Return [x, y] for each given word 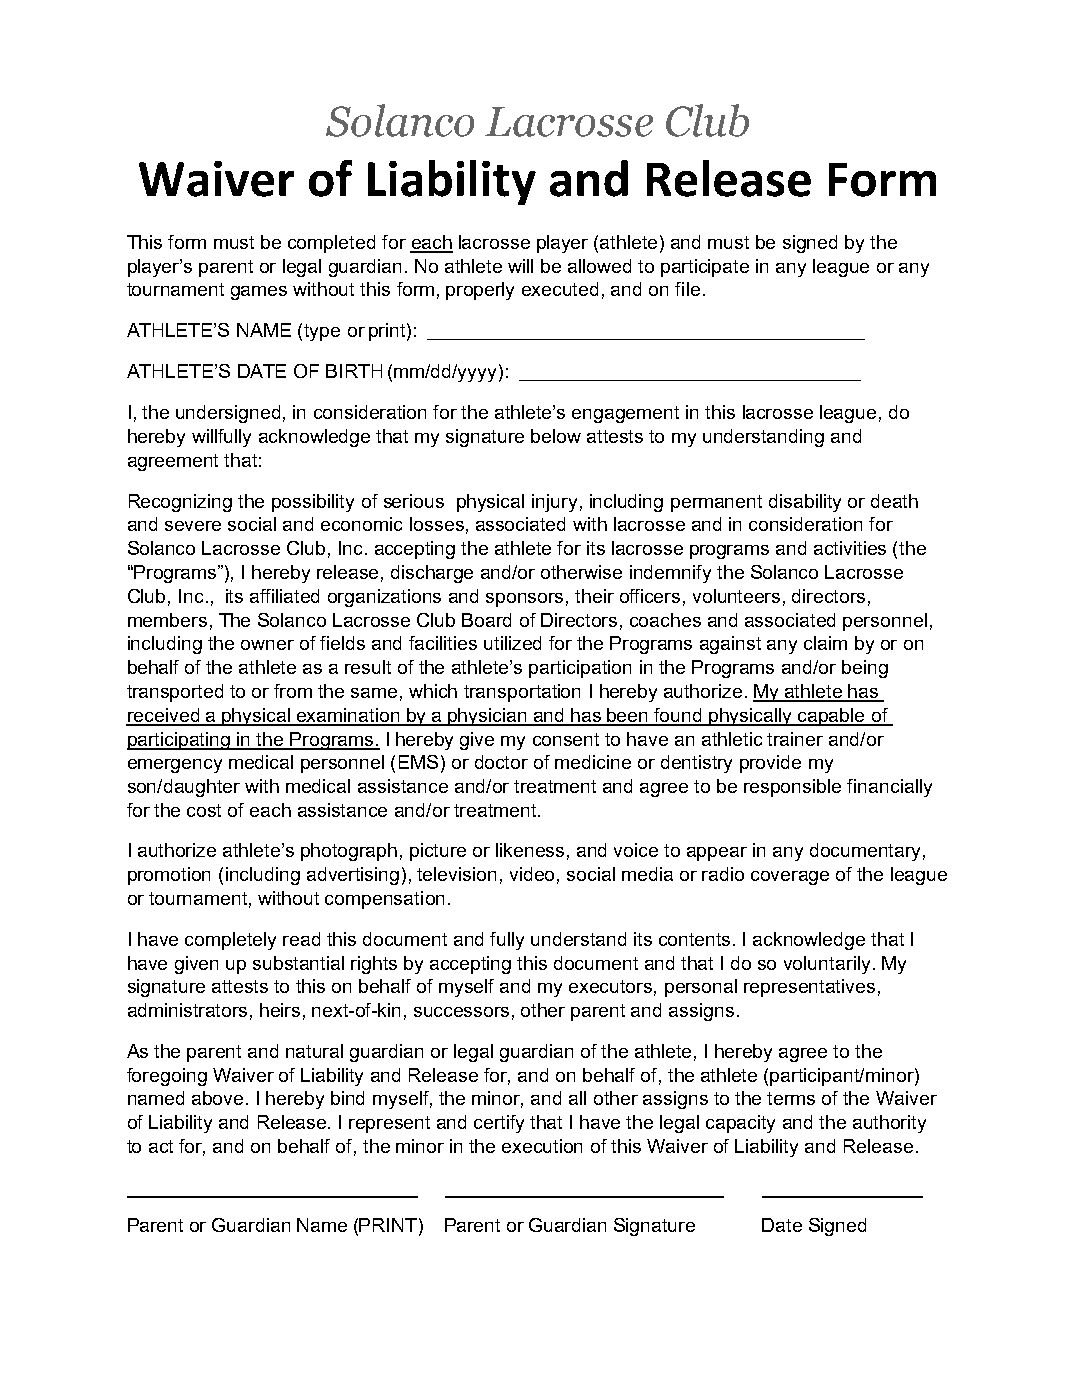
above [217, 1098]
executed [560, 289]
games [259, 293]
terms [791, 1098]
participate [705, 268]
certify [499, 1124]
